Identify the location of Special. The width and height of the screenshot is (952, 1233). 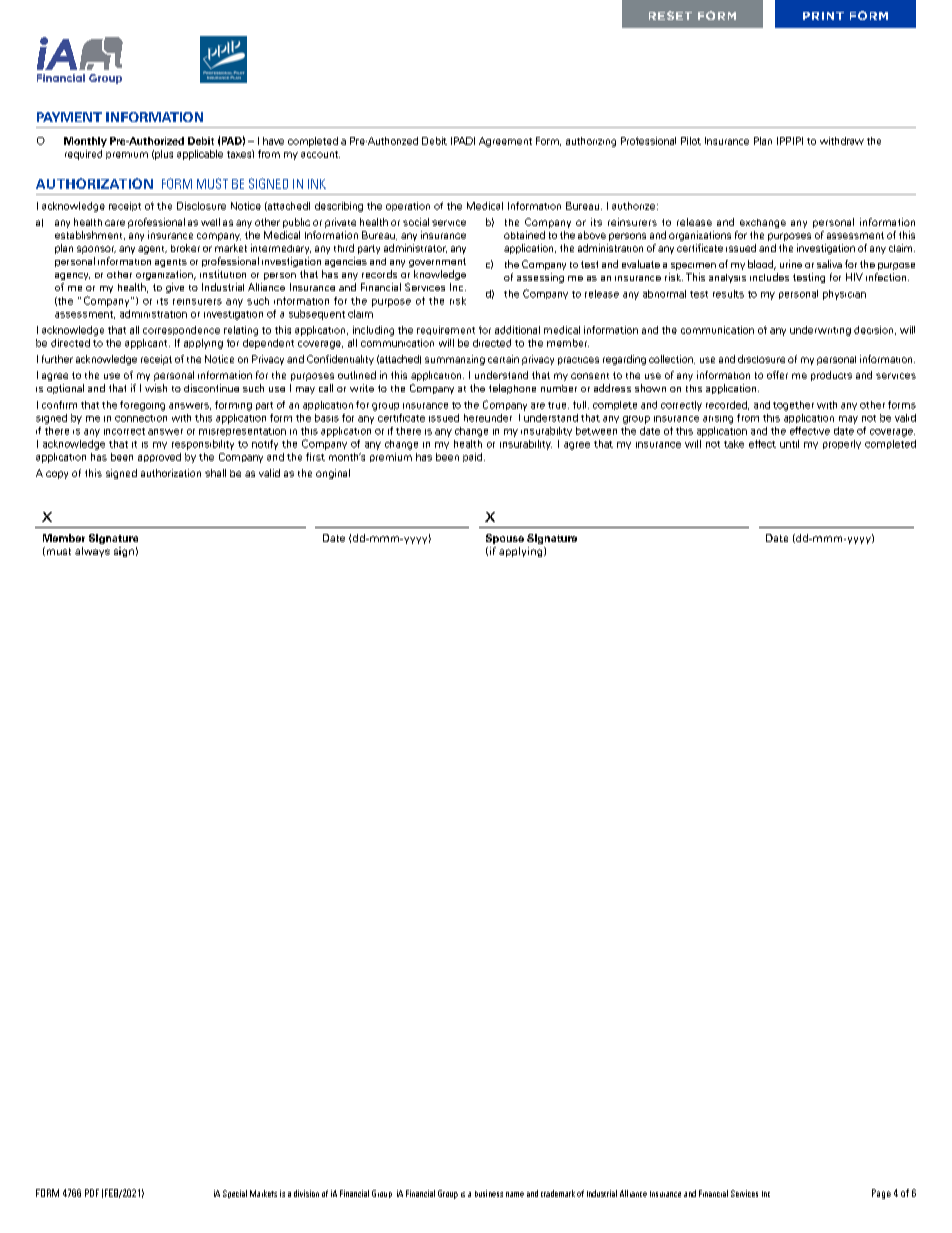
(235, 1194).
